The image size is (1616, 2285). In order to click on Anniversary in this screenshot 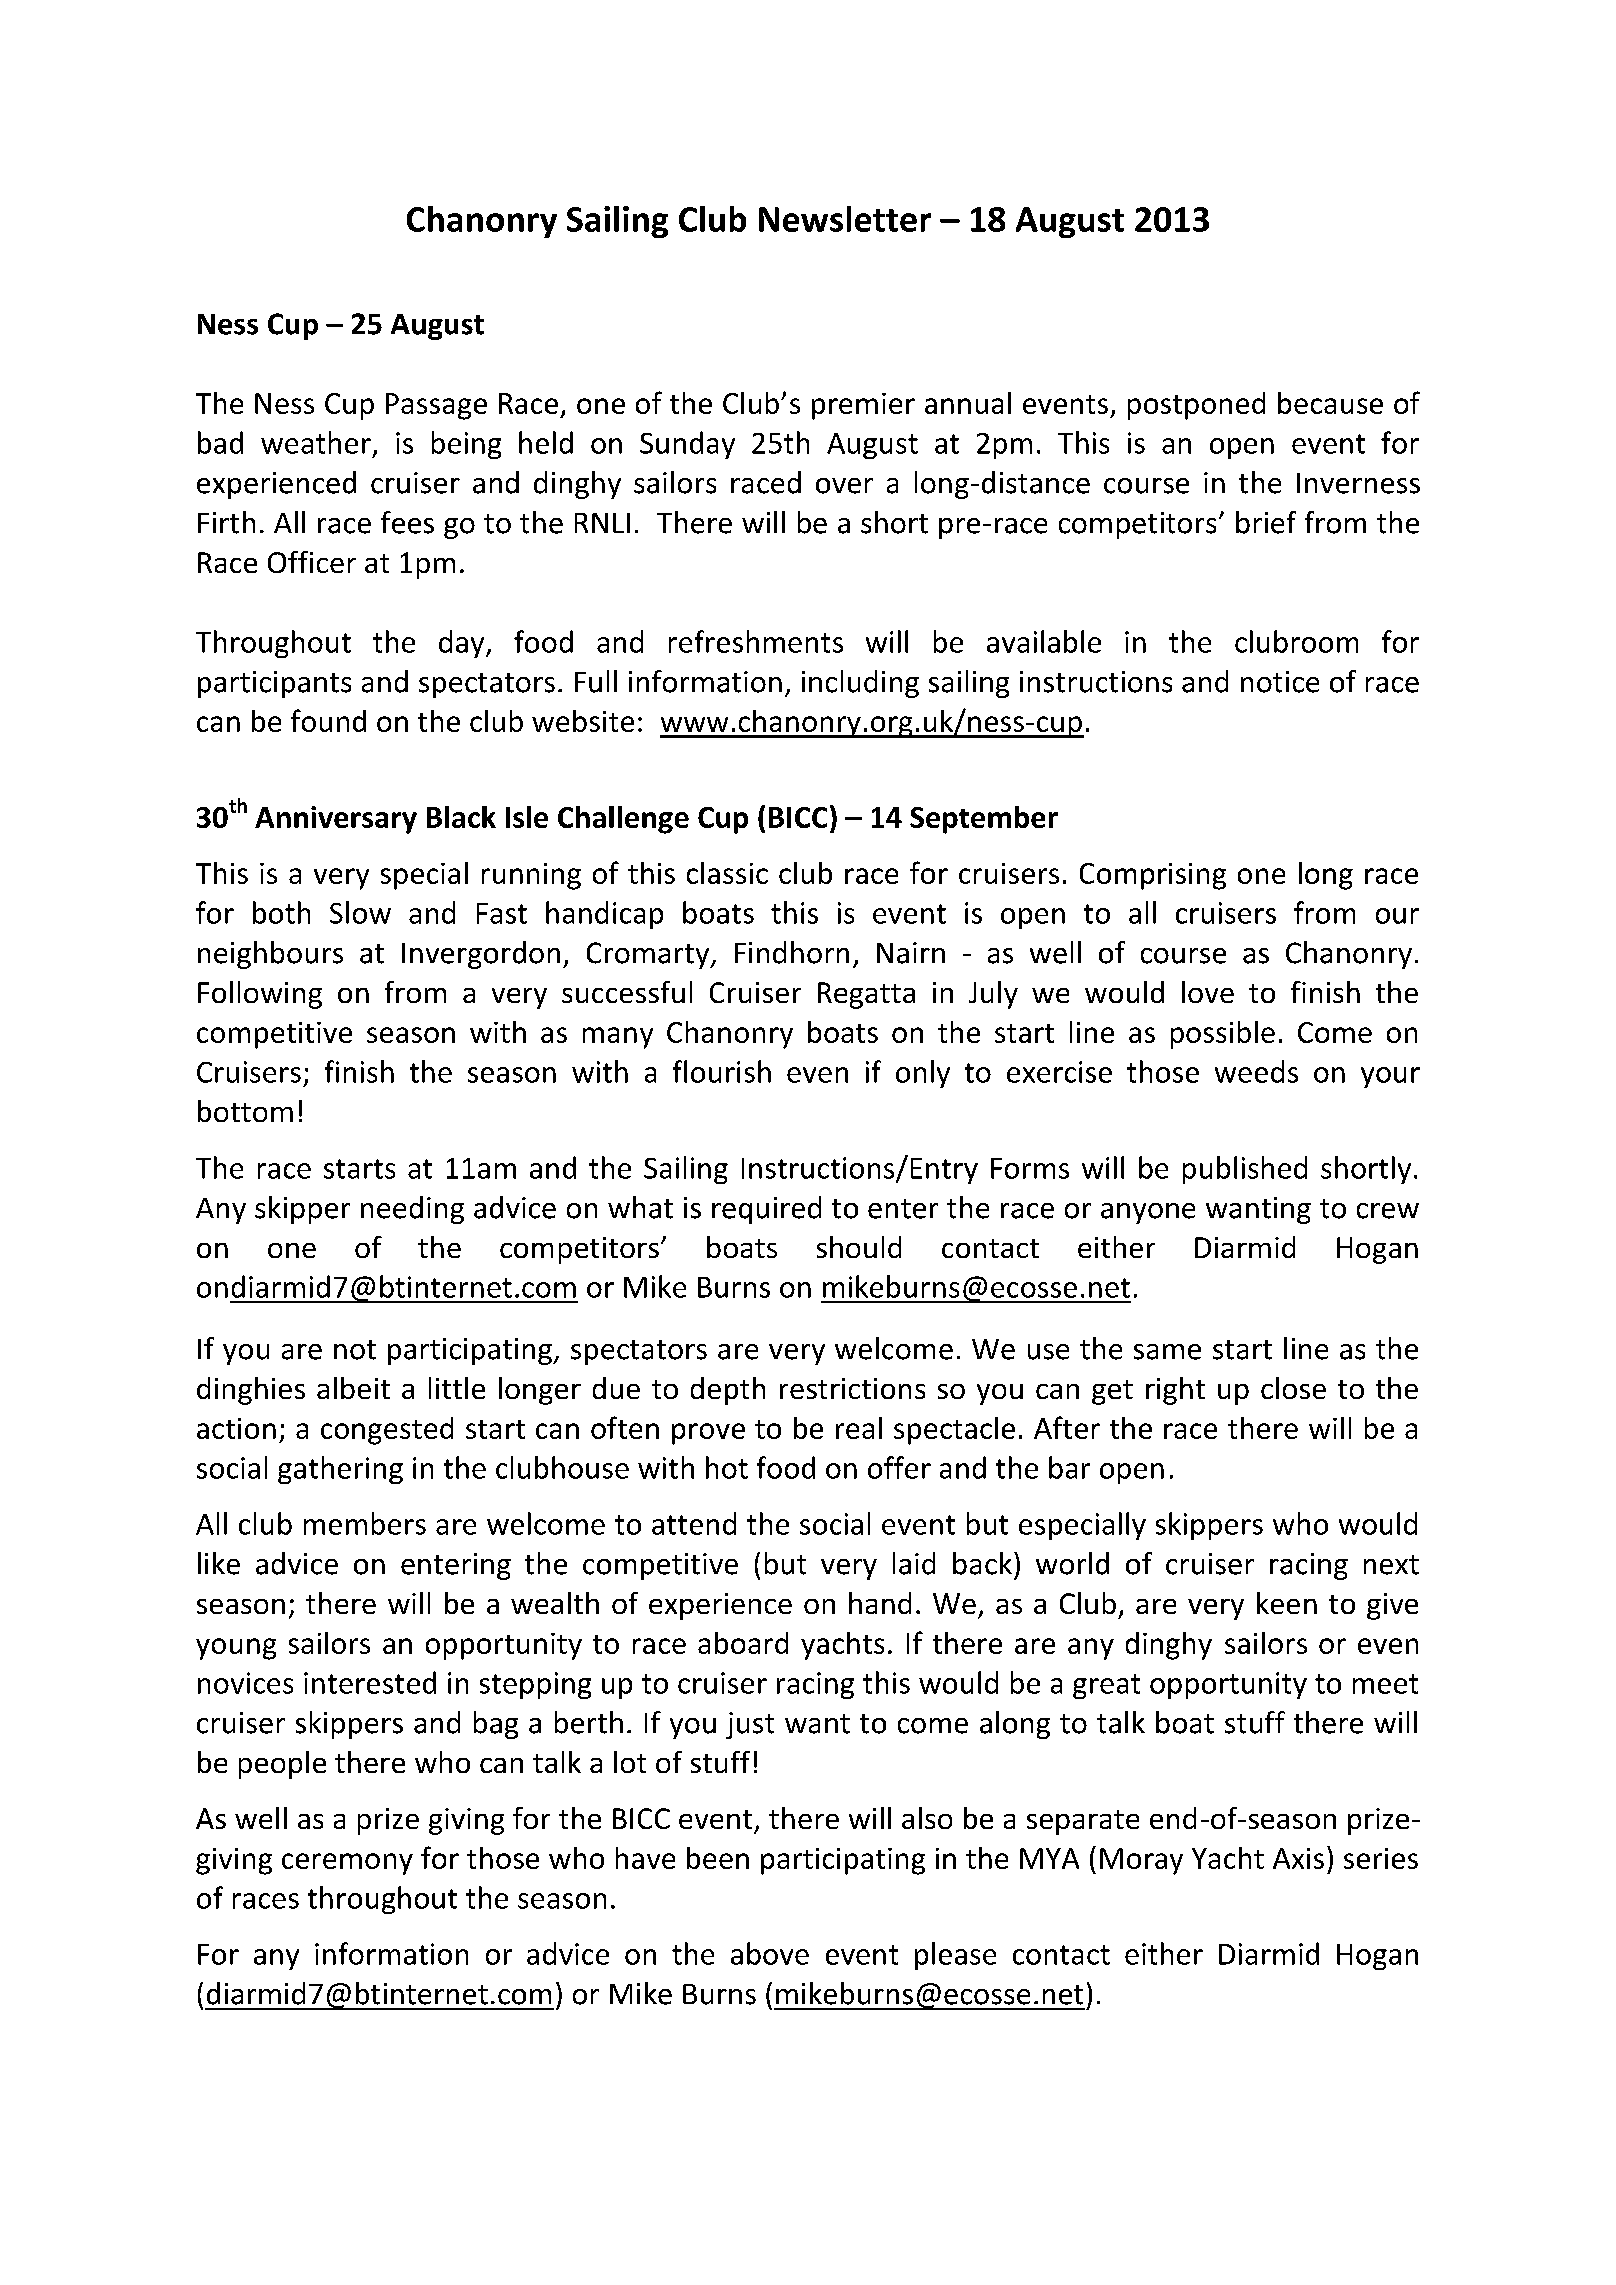, I will do `click(336, 820)`.
